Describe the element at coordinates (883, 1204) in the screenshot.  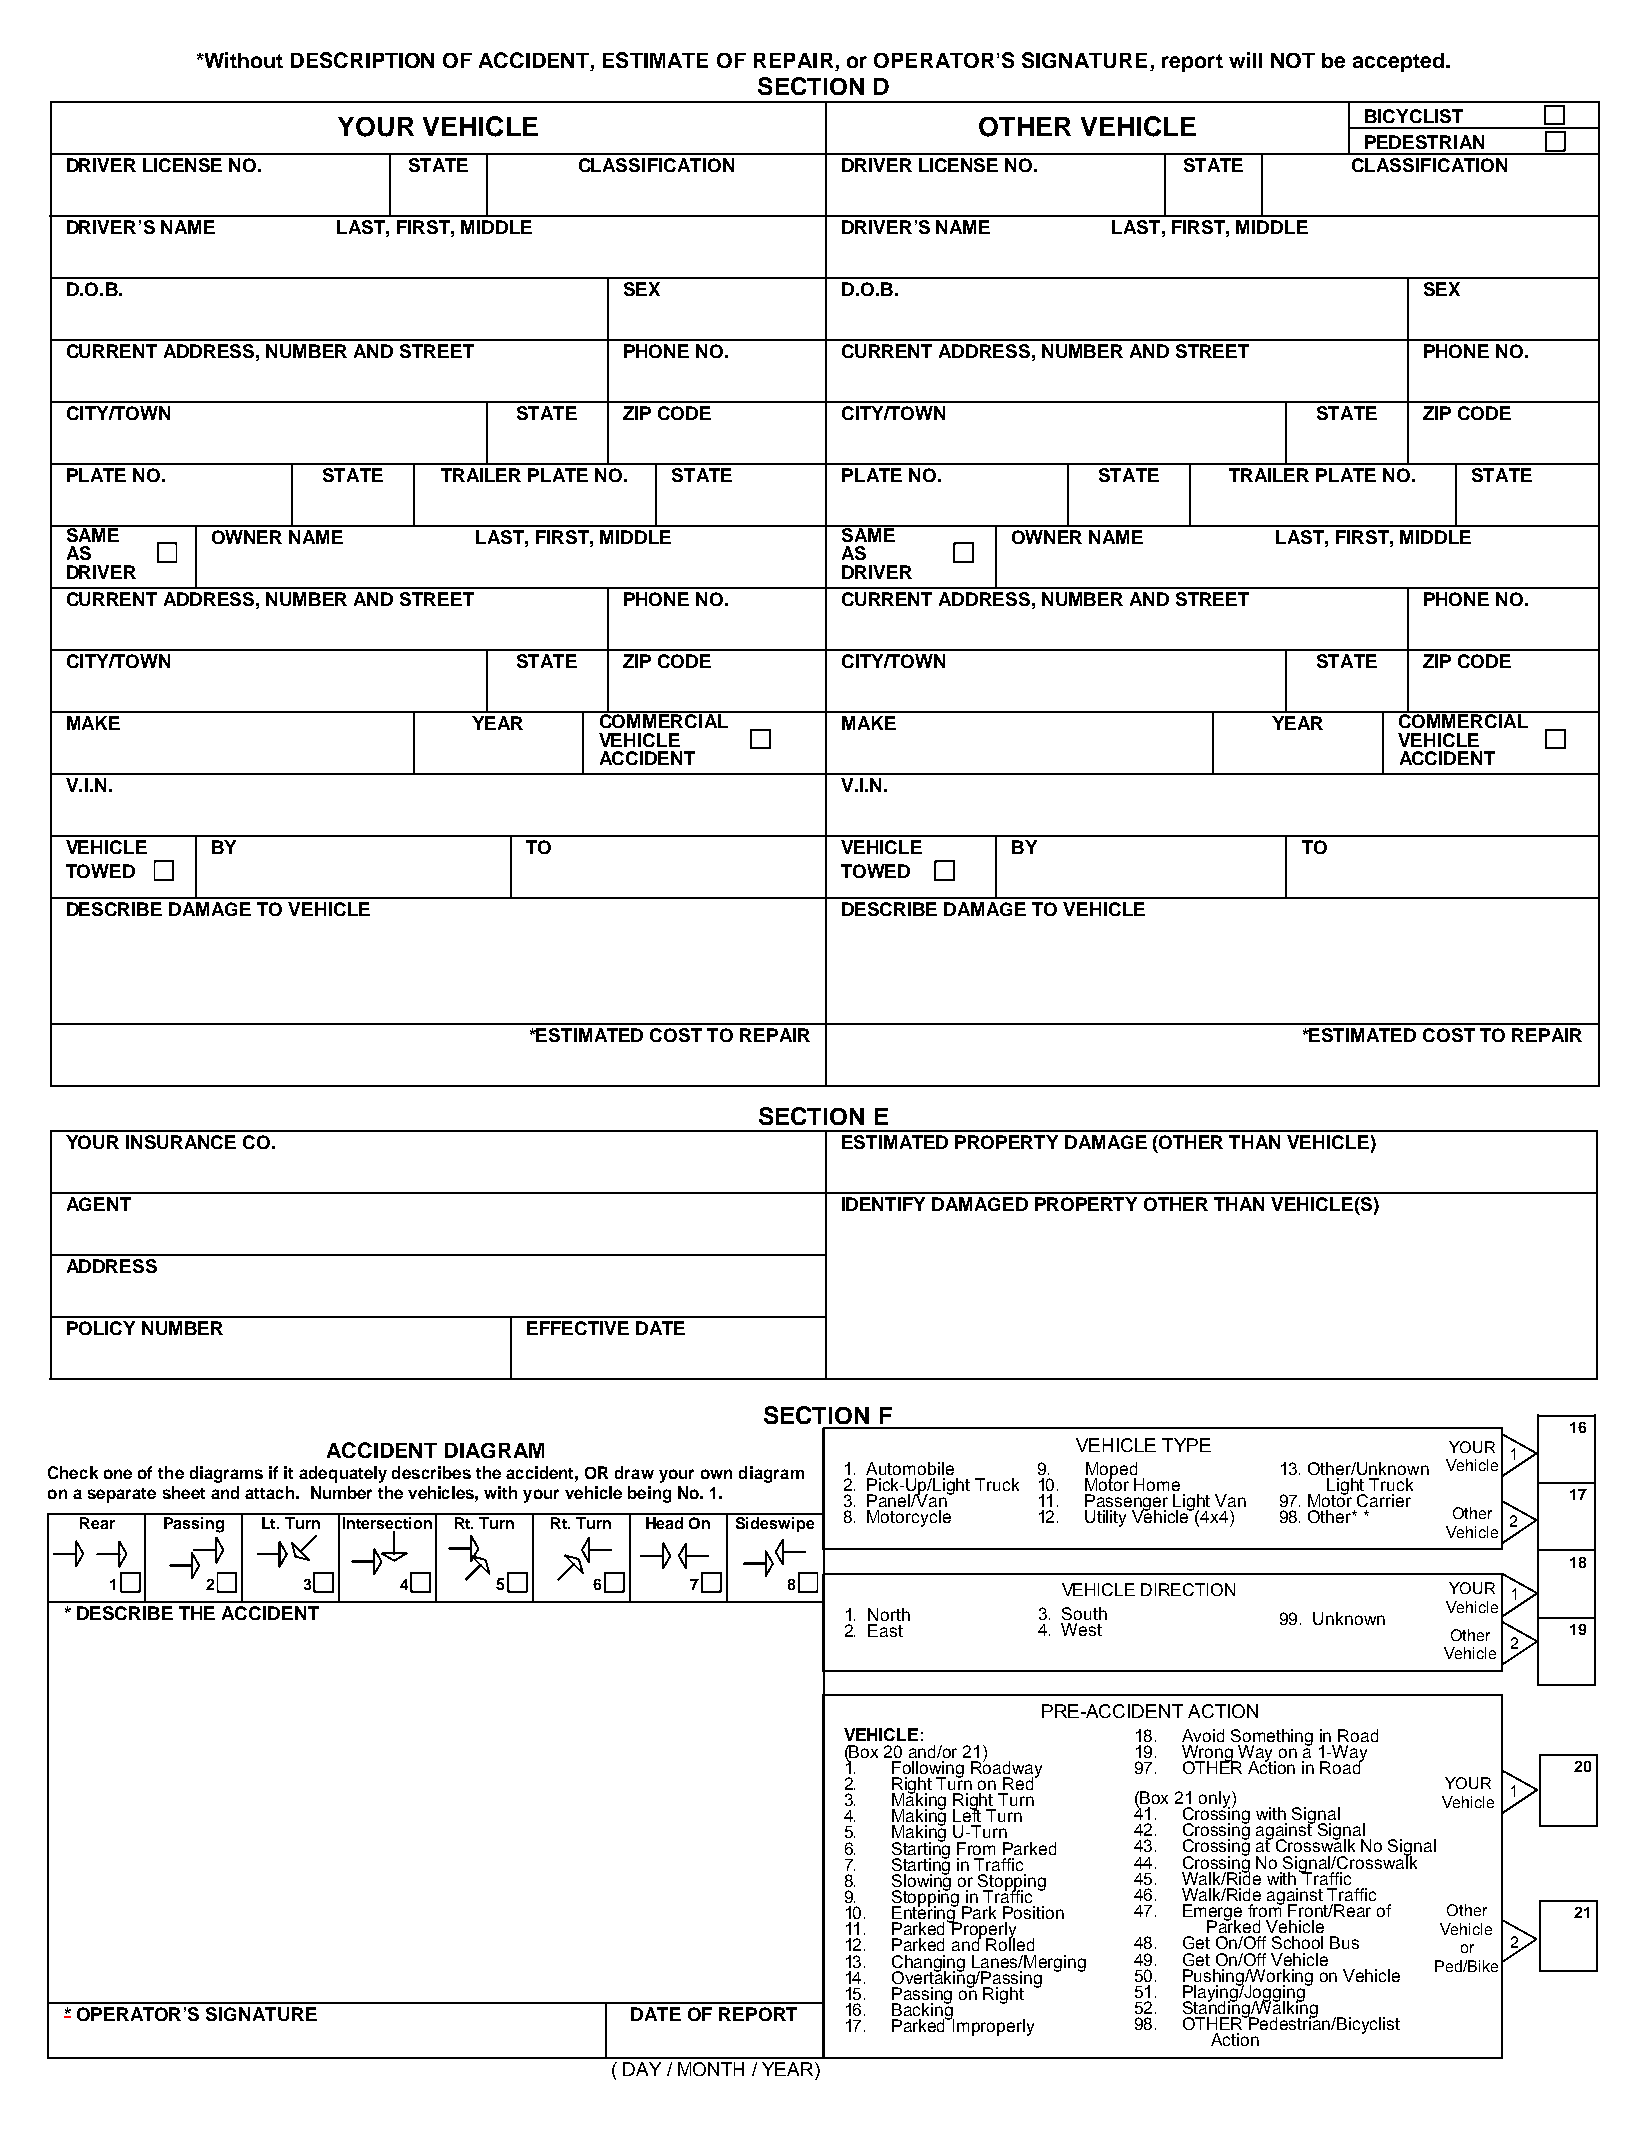
I see `IDENTIFY` at that location.
